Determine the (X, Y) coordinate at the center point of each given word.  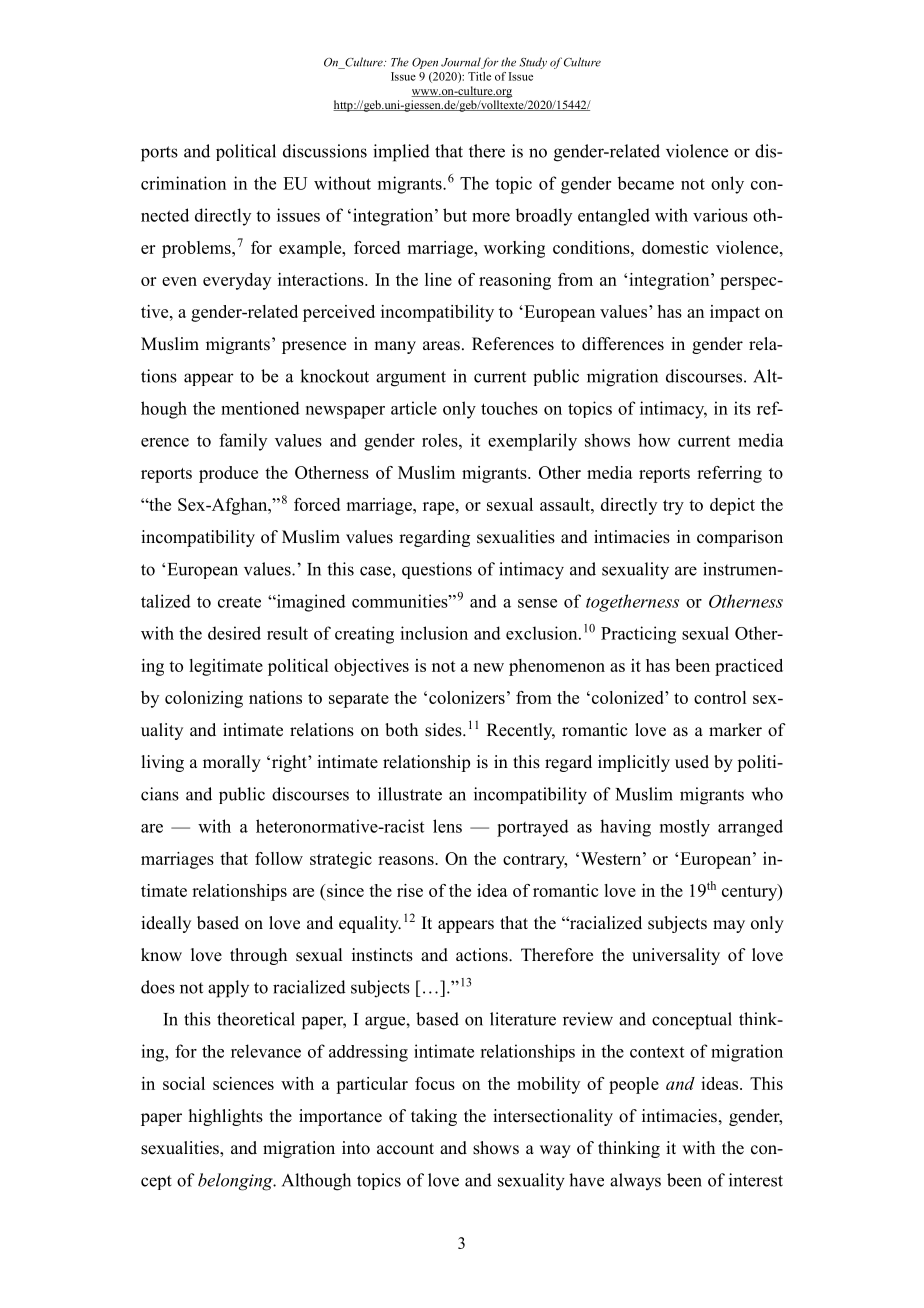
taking (434, 1117)
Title (479, 76)
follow (279, 858)
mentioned (260, 408)
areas (441, 346)
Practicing (638, 635)
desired (234, 633)
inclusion (434, 633)
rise (410, 890)
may (729, 926)
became (645, 183)
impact (735, 313)
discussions (325, 151)
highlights (226, 1117)
